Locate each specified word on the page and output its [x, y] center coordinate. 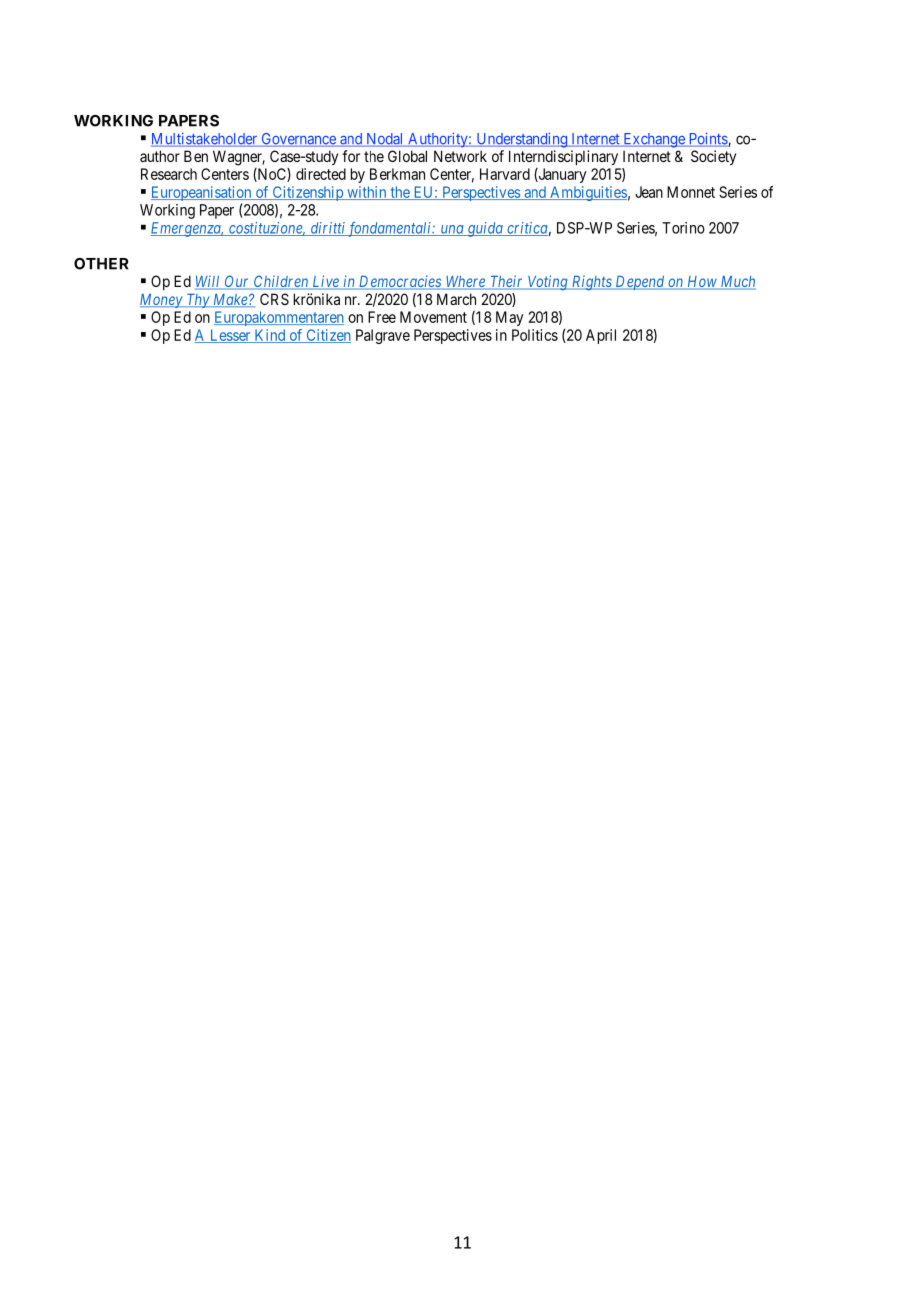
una [452, 230]
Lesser [230, 336]
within [367, 193]
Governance [298, 140]
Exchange [654, 140]
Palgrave [383, 336]
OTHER [101, 264]
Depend [640, 283]
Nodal [385, 140]
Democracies [400, 282]
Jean [649, 192]
